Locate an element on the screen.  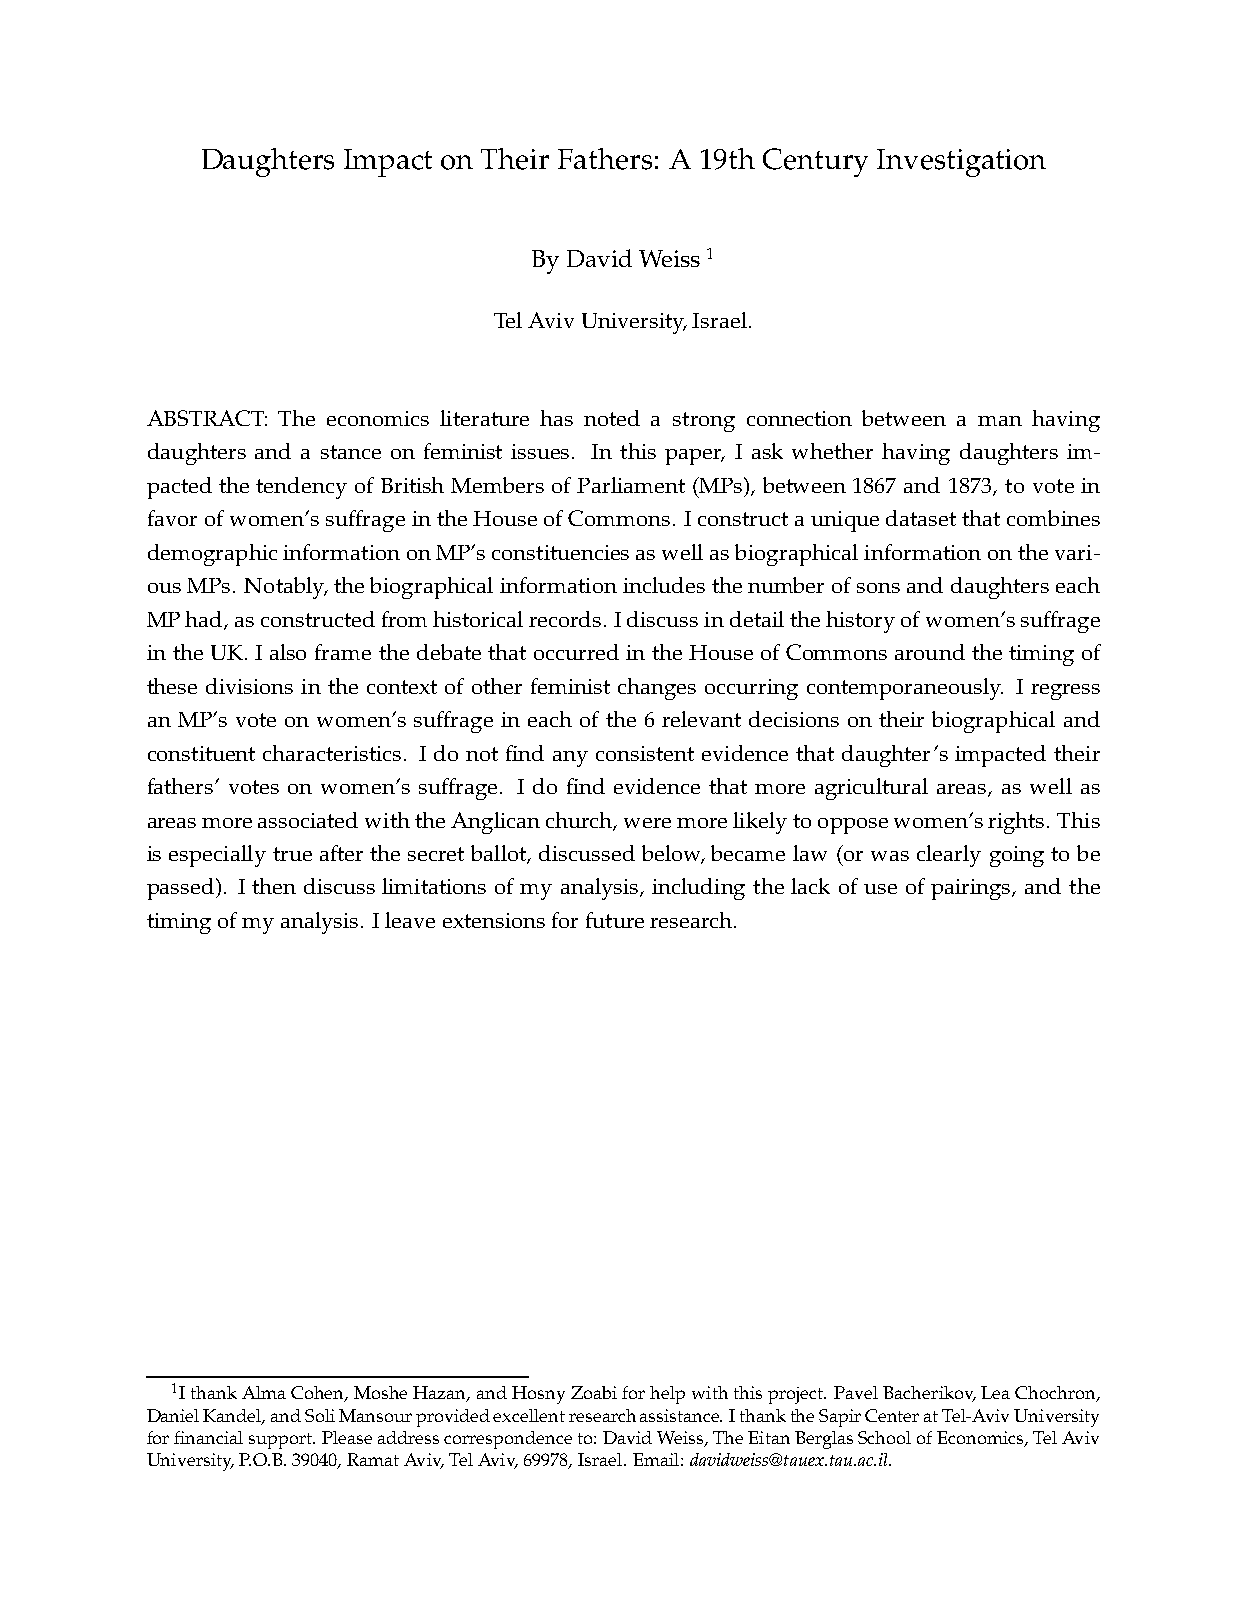
Investigation is located at coordinates (961, 163).
